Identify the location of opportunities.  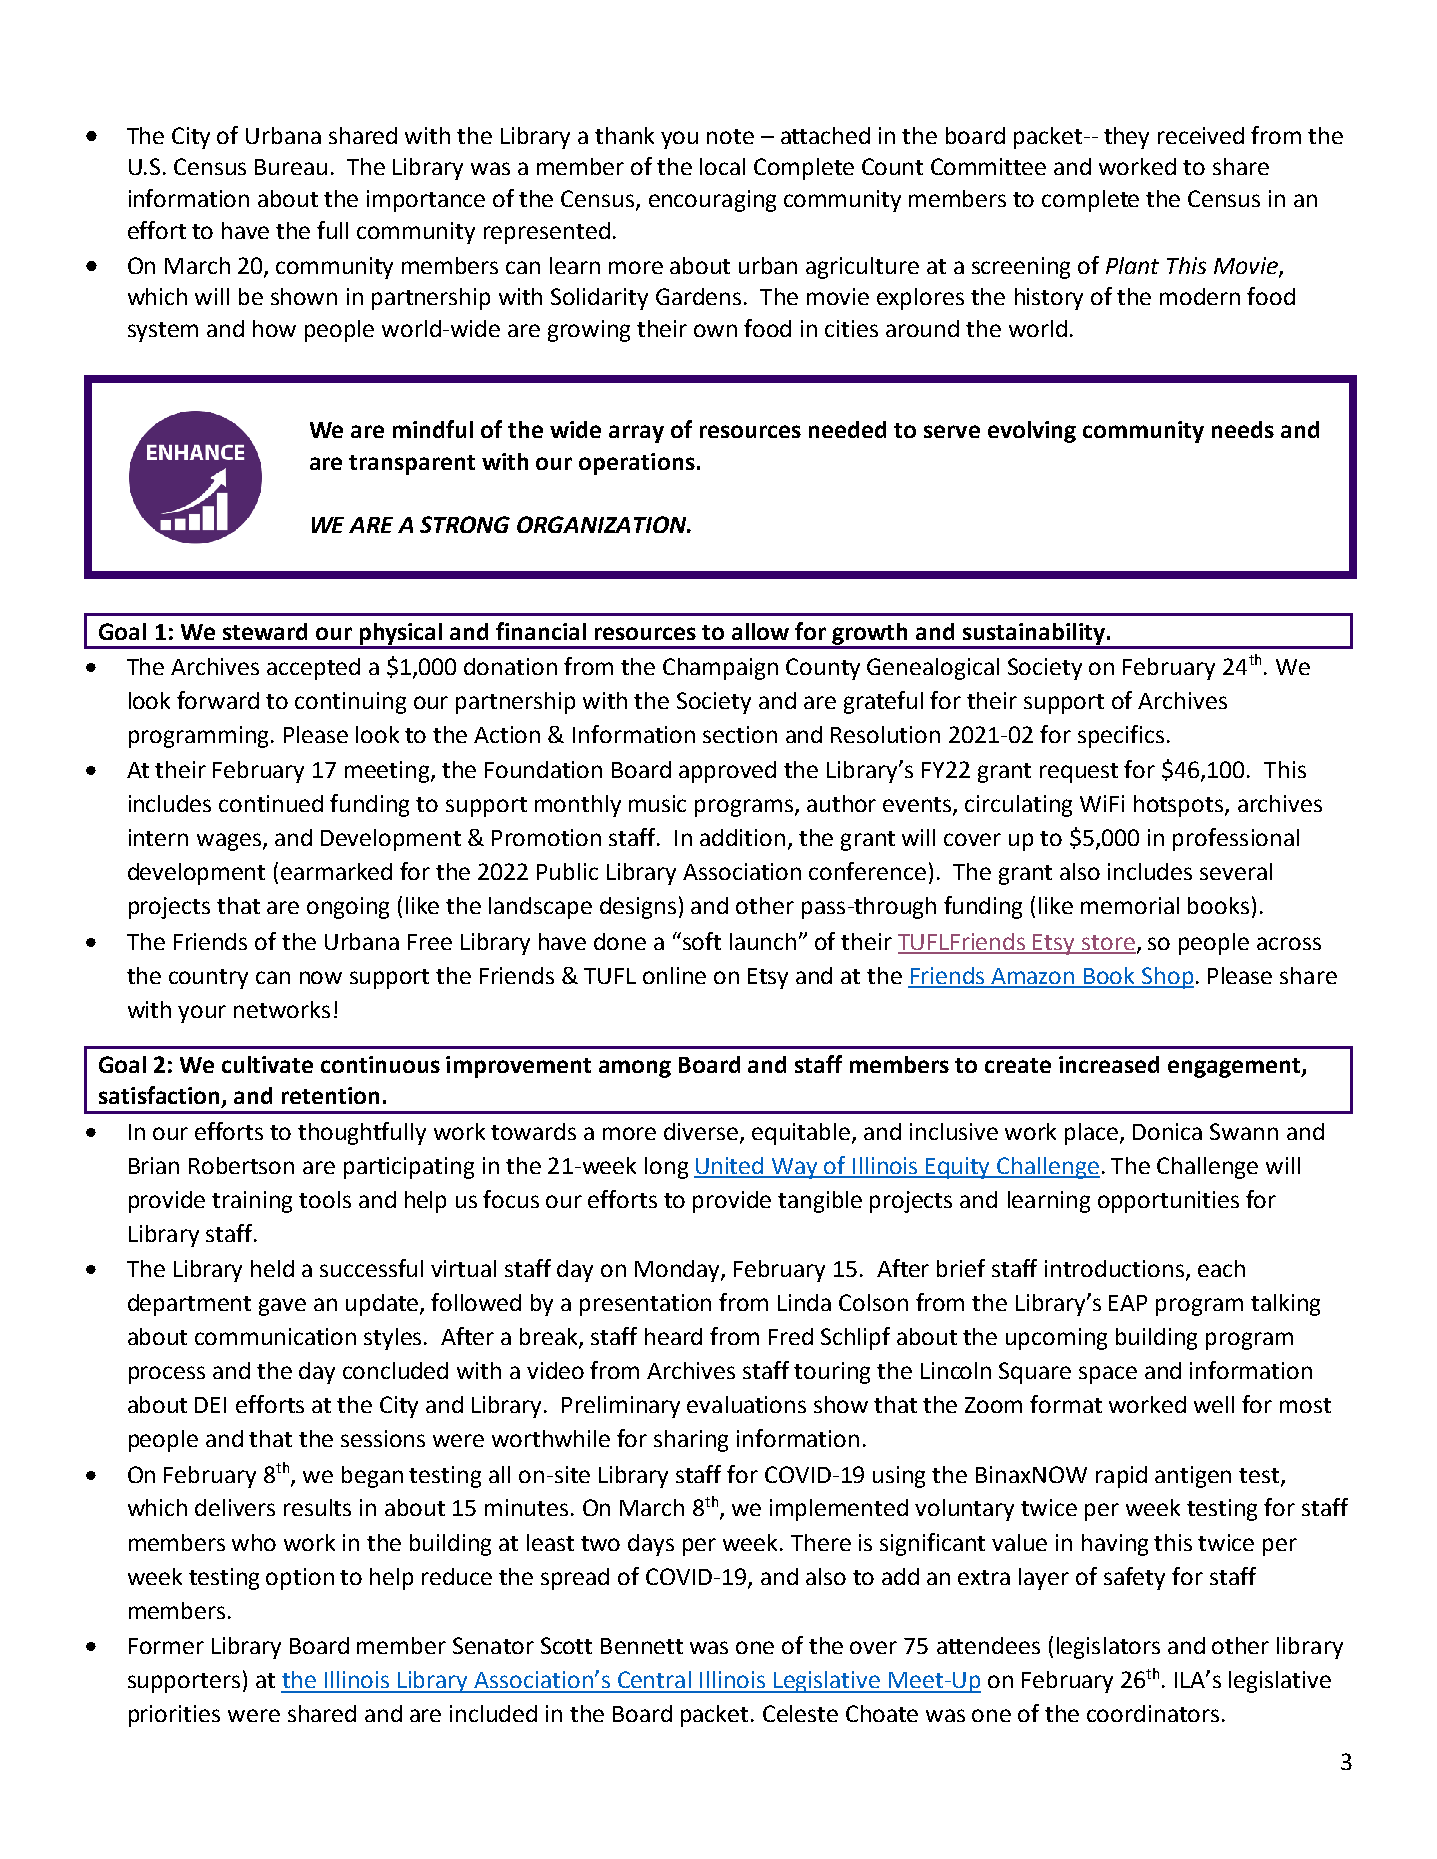
(1168, 1202).
